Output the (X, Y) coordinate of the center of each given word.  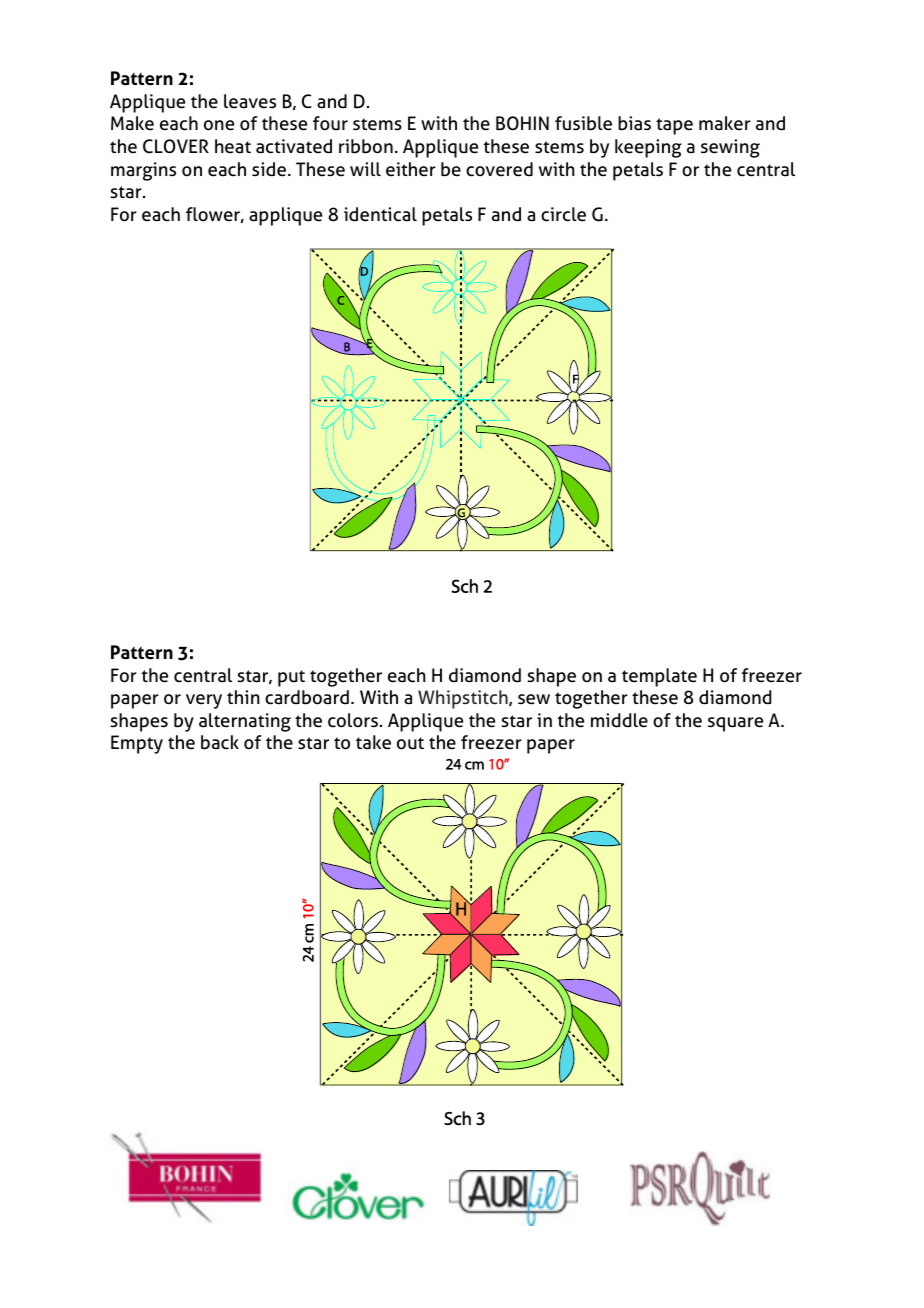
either (411, 169)
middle (619, 720)
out (410, 743)
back (220, 742)
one (219, 125)
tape (674, 126)
